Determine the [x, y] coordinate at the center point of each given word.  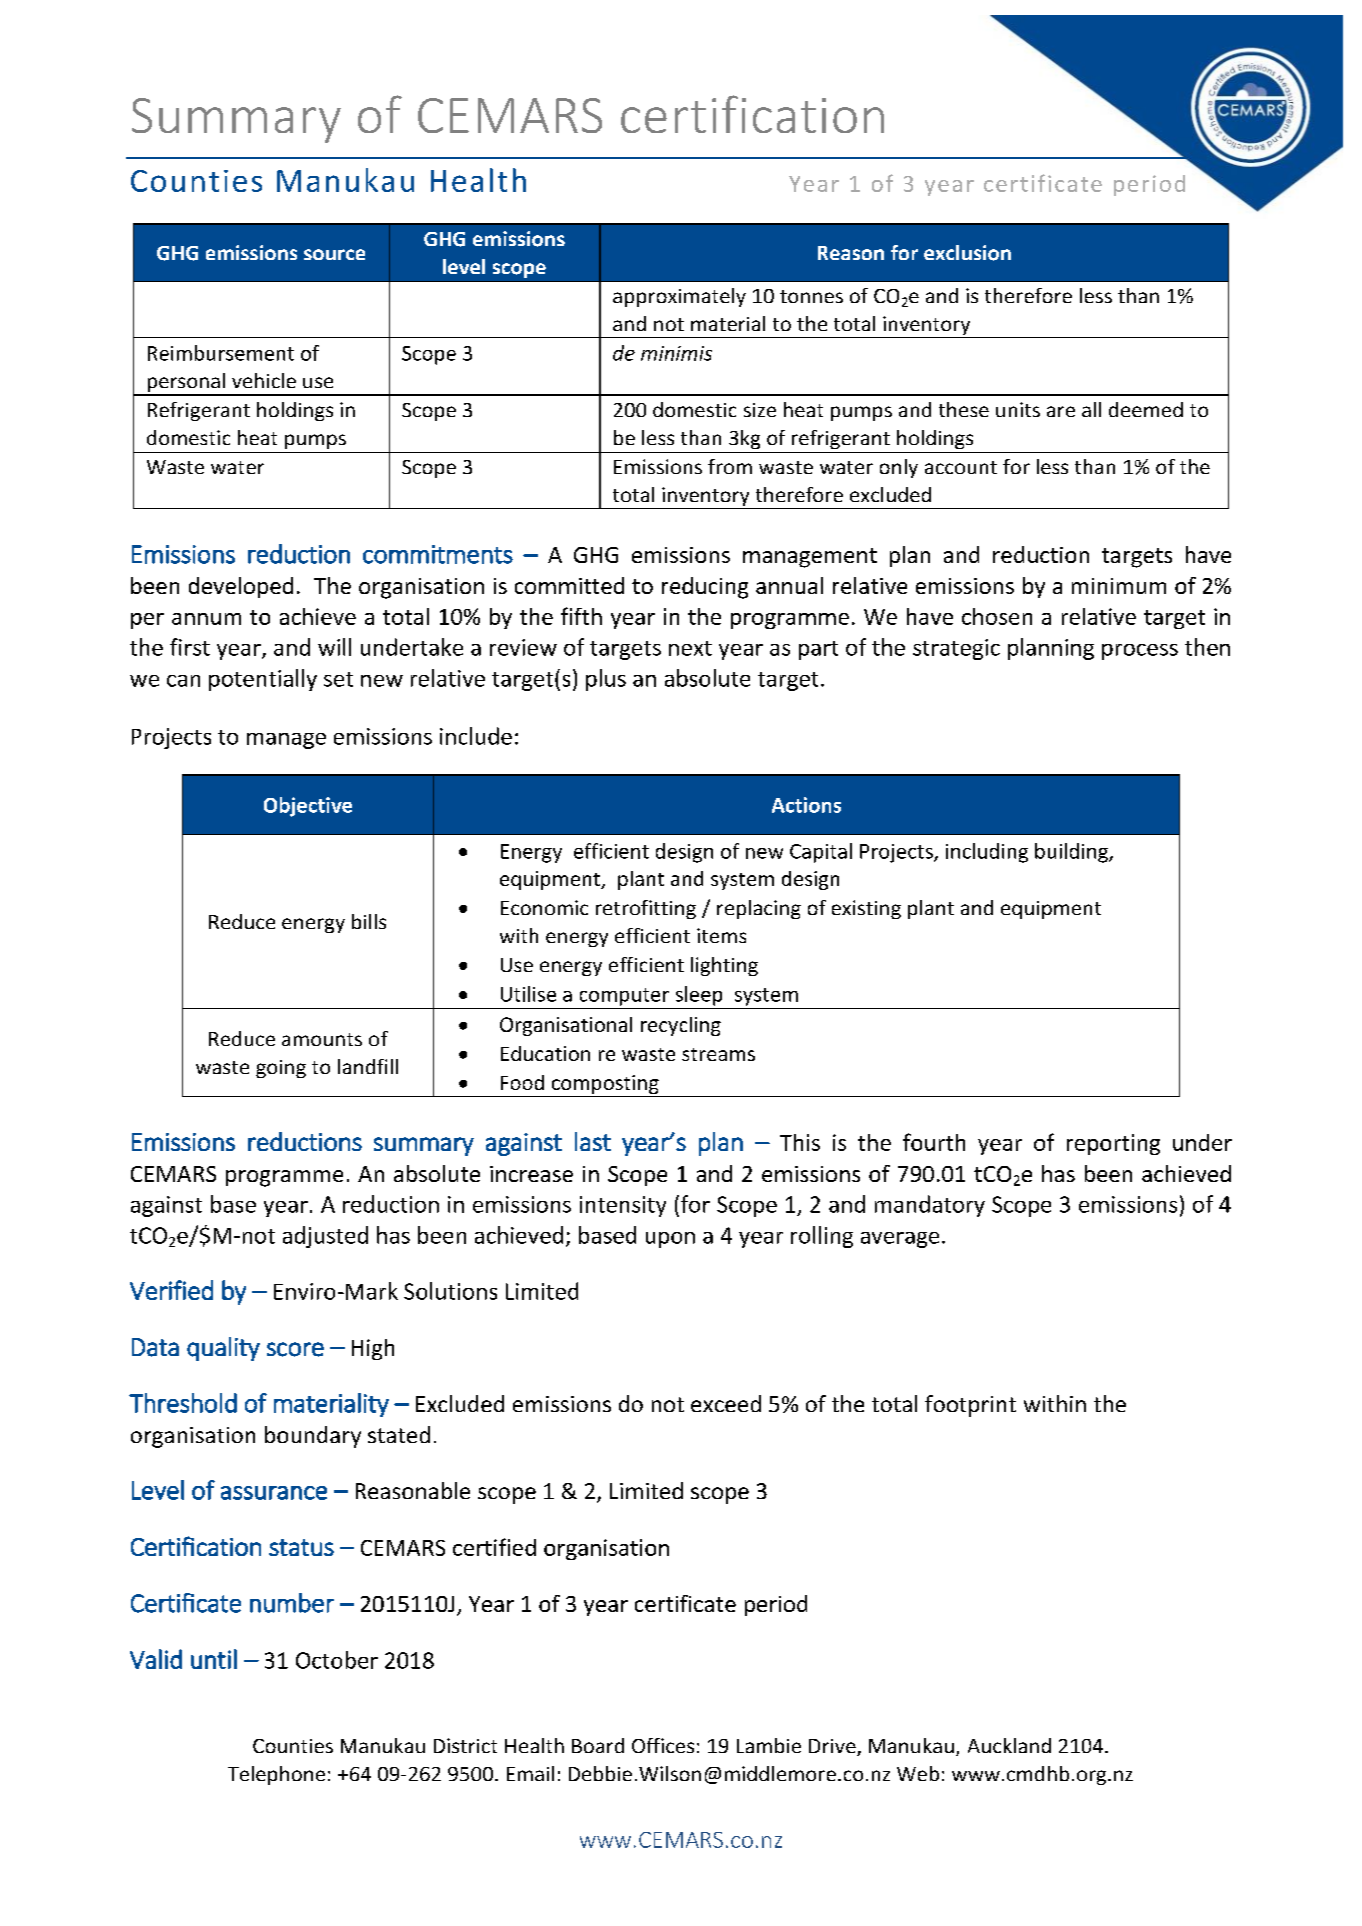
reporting [1113, 1144]
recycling [681, 1026]
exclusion [967, 253]
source [334, 254]
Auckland [1009, 1745]
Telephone [276, 1775]
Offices [663, 1745]
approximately [679, 297]
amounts [322, 1039]
